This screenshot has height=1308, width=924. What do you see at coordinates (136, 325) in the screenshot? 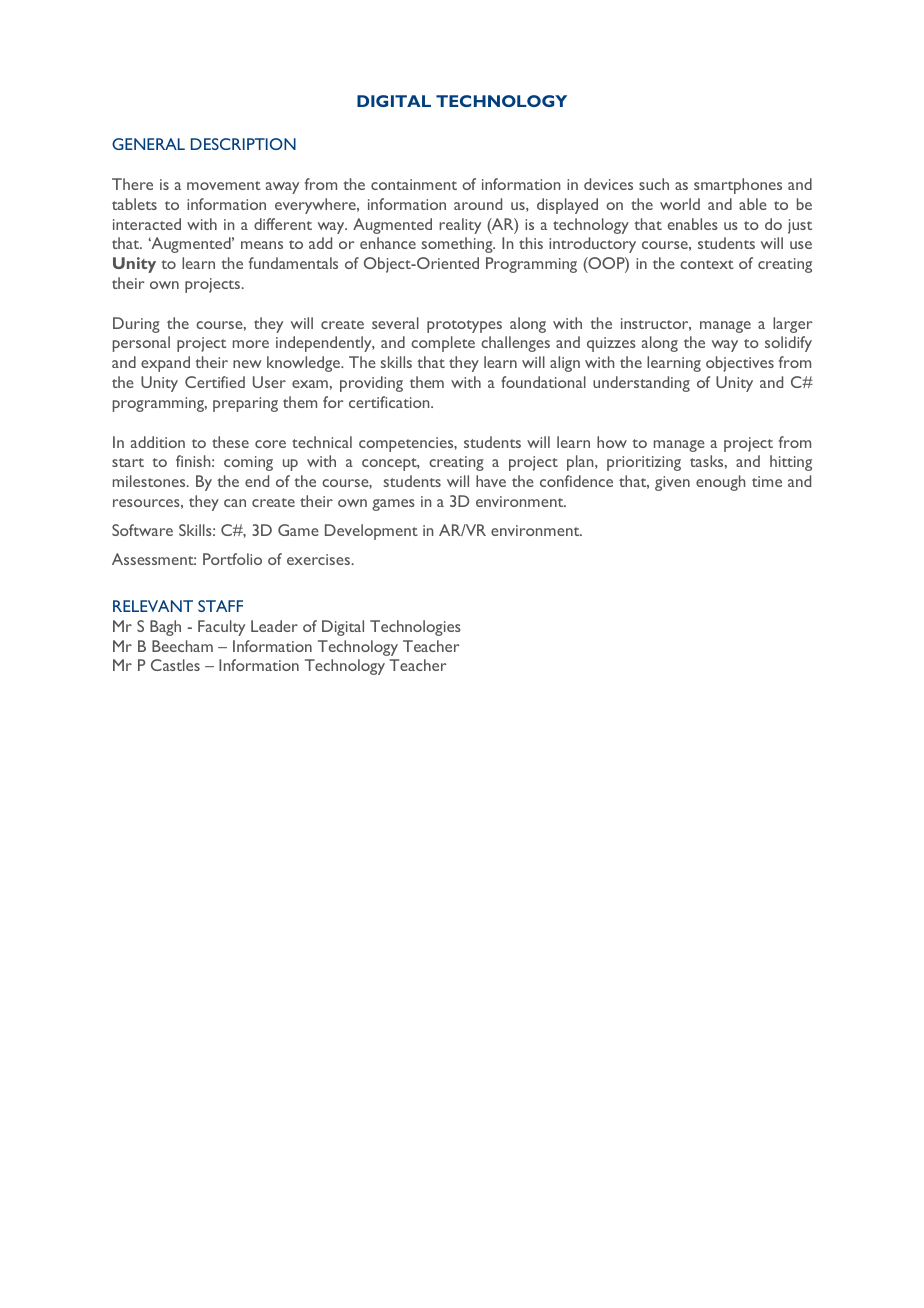
I see `During` at bounding box center [136, 325].
